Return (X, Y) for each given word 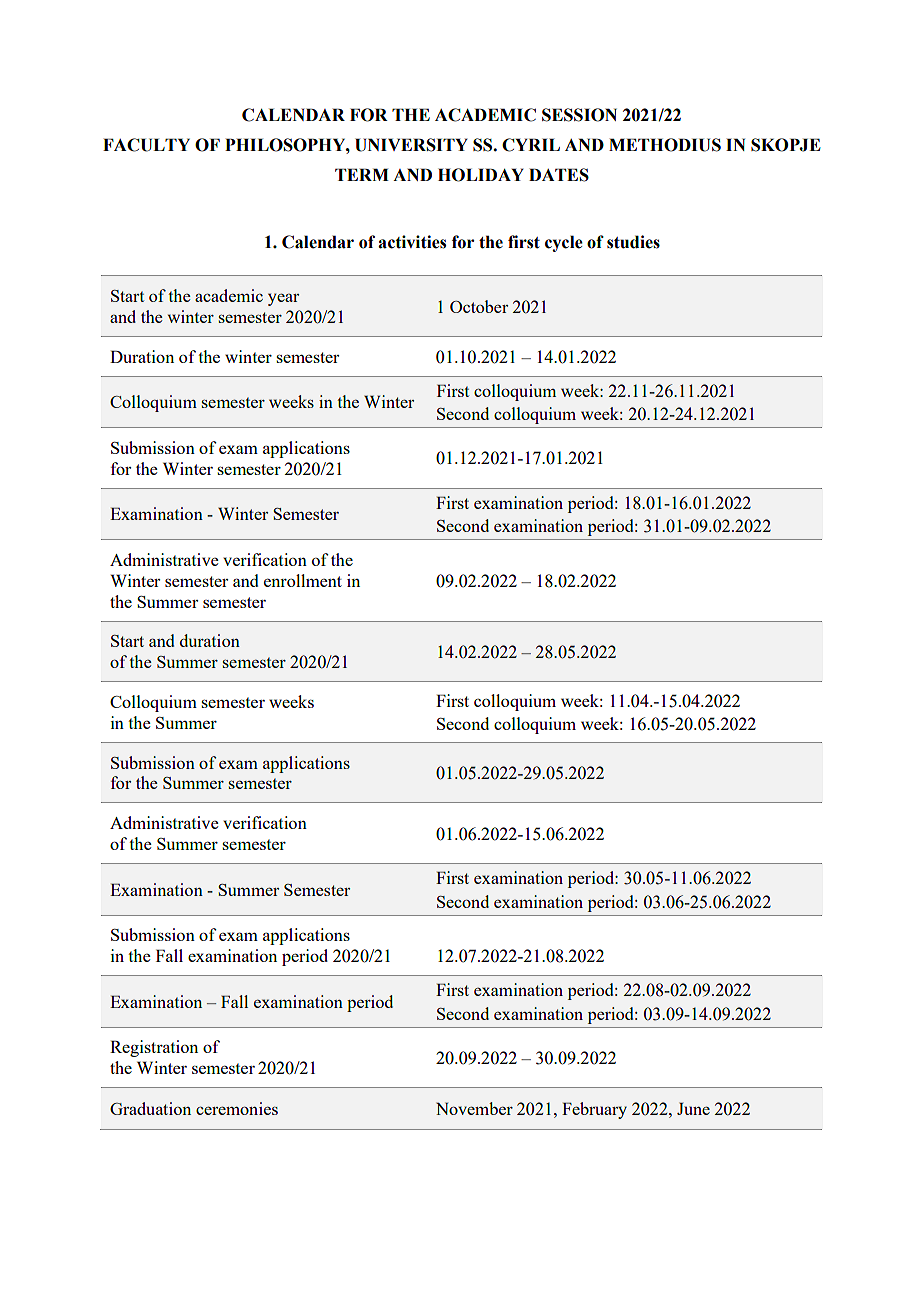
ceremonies (237, 1108)
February (594, 1110)
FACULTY (146, 145)
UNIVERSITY (411, 145)
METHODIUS (665, 145)
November (474, 1108)
